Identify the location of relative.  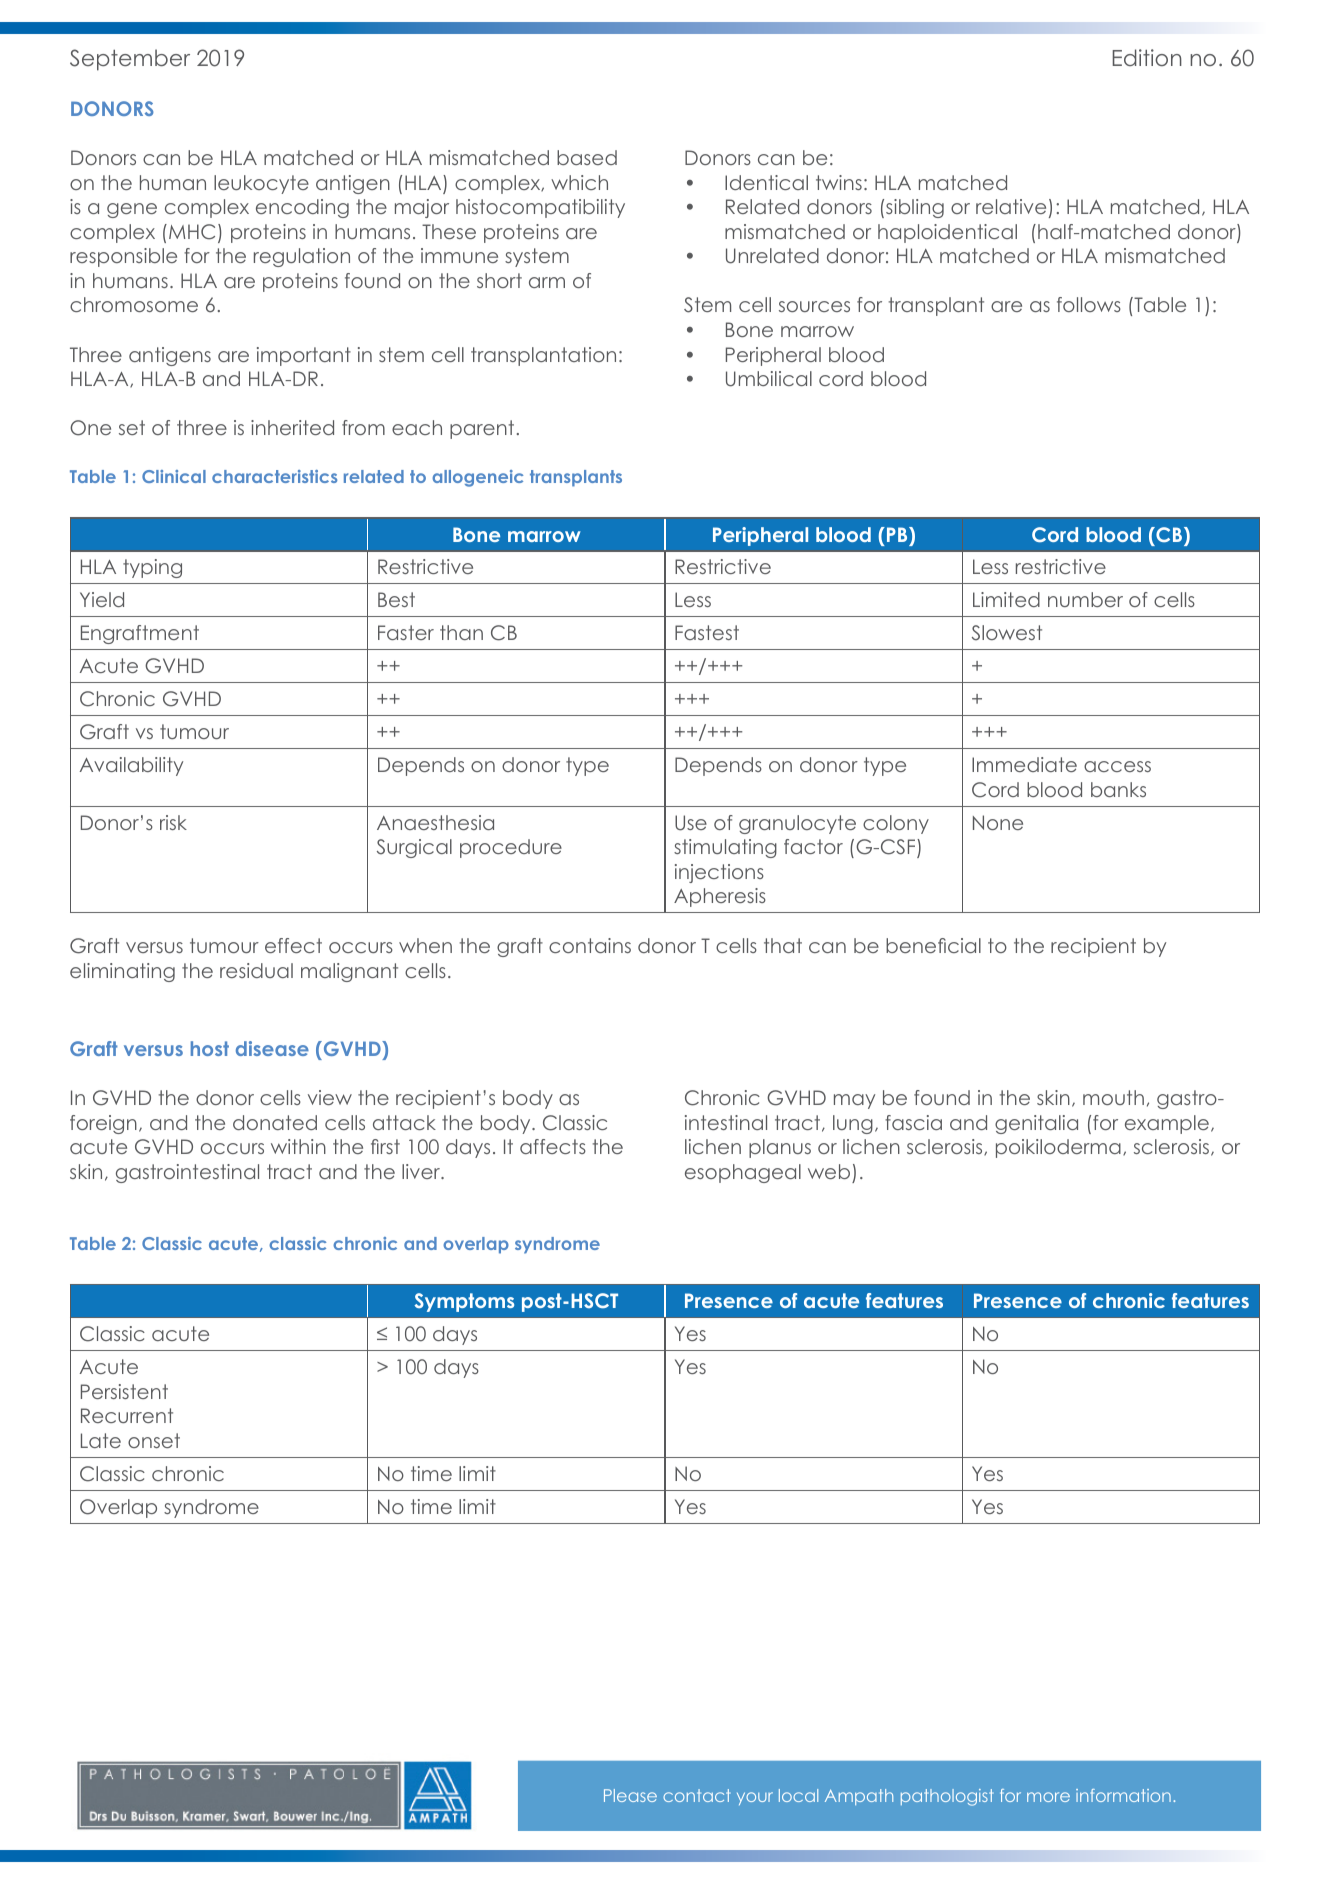
(1011, 206).
